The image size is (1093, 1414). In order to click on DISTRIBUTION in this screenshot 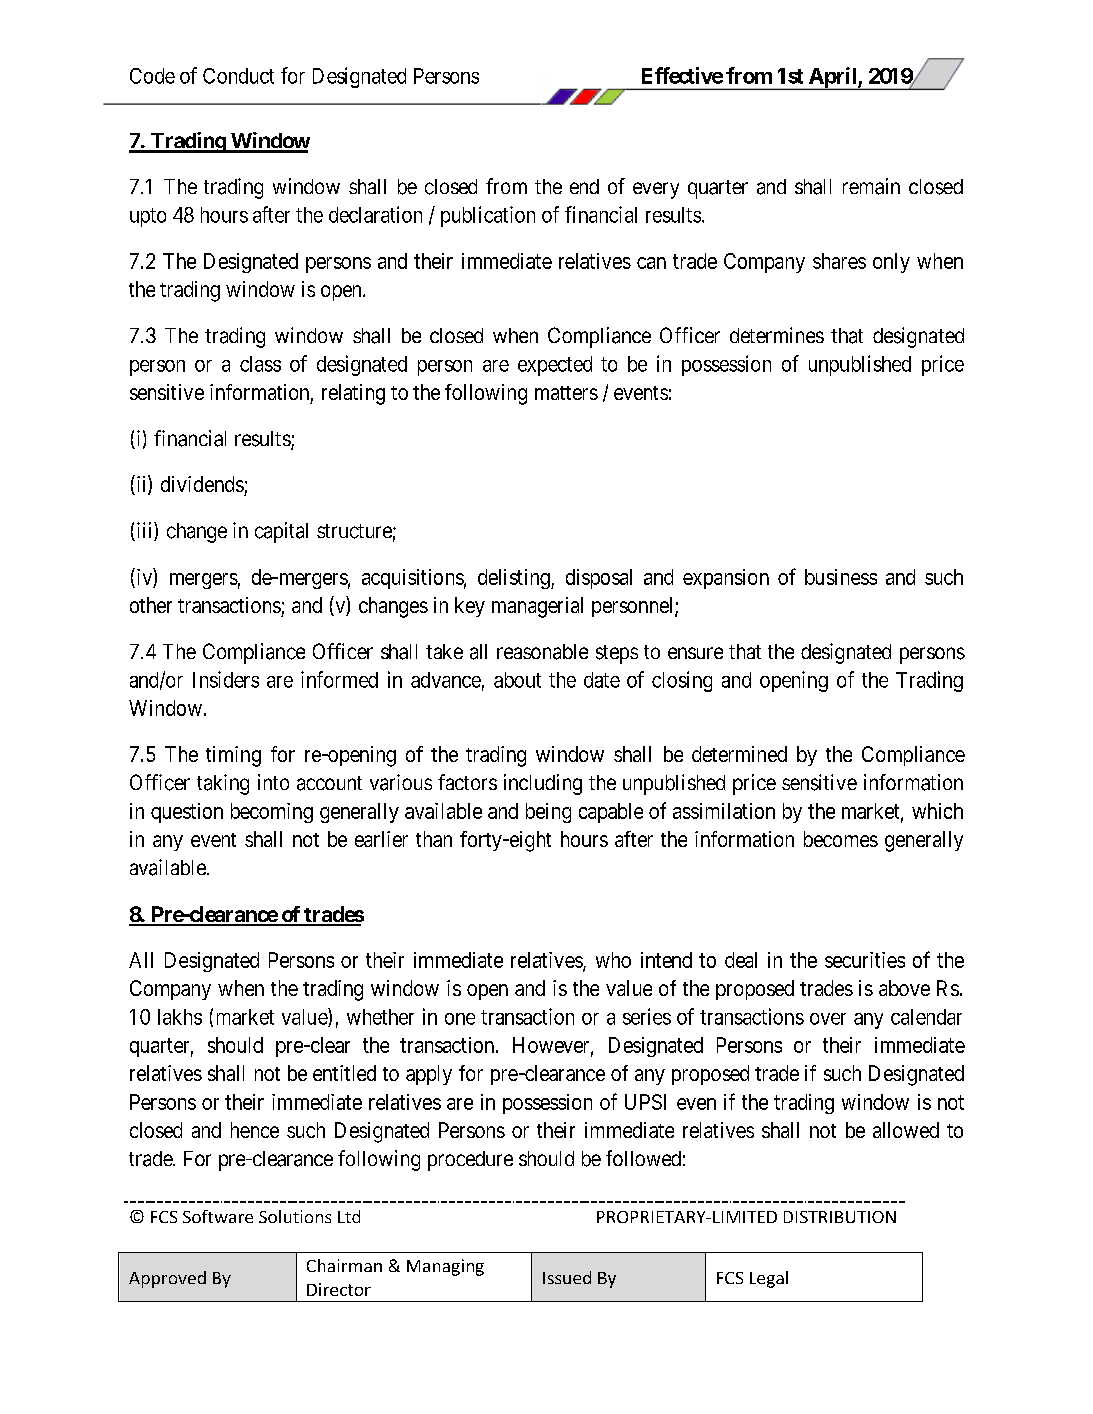, I will do `click(840, 1217)`.
